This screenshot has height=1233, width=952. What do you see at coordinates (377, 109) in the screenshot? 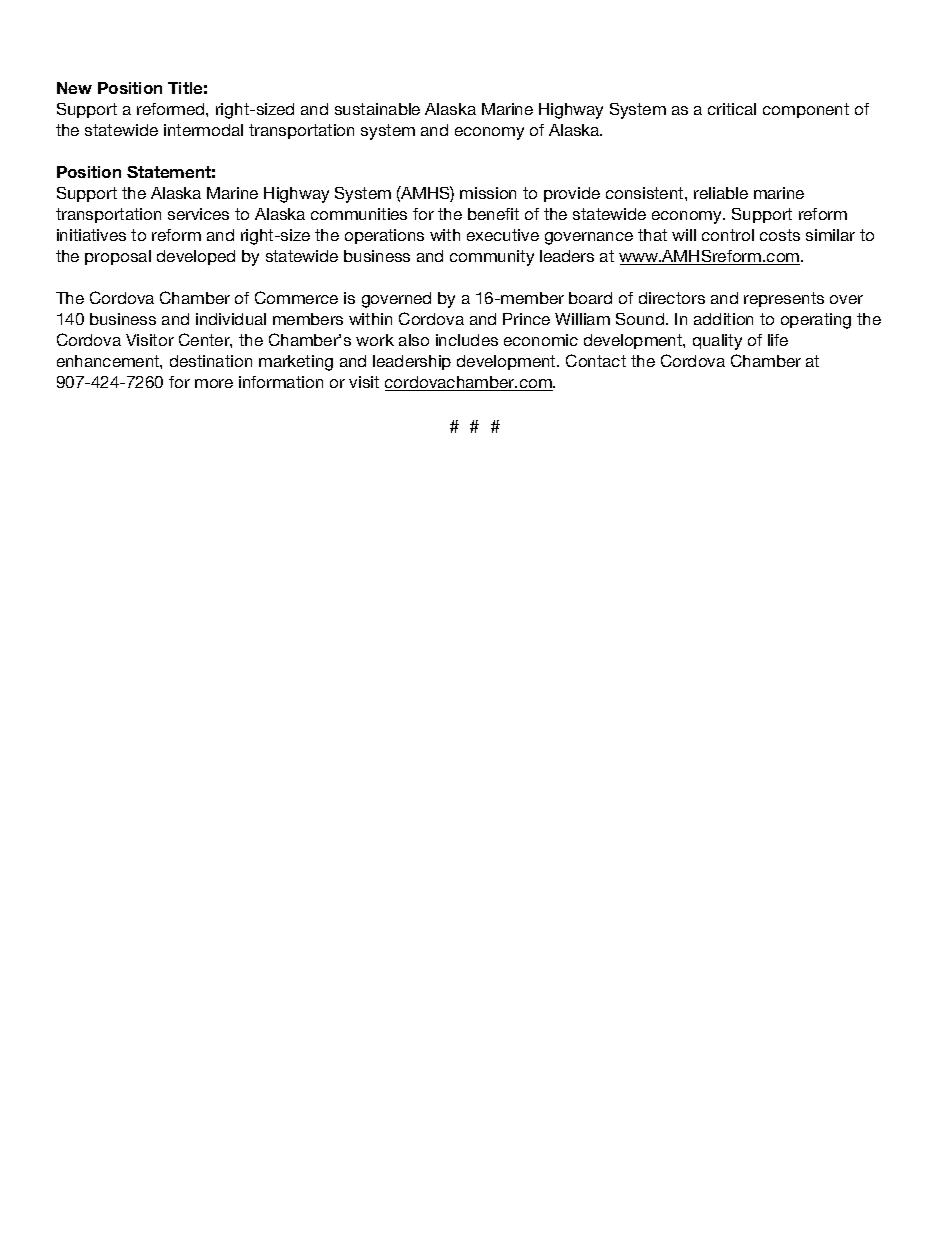
I see `sustainable` at bounding box center [377, 109].
